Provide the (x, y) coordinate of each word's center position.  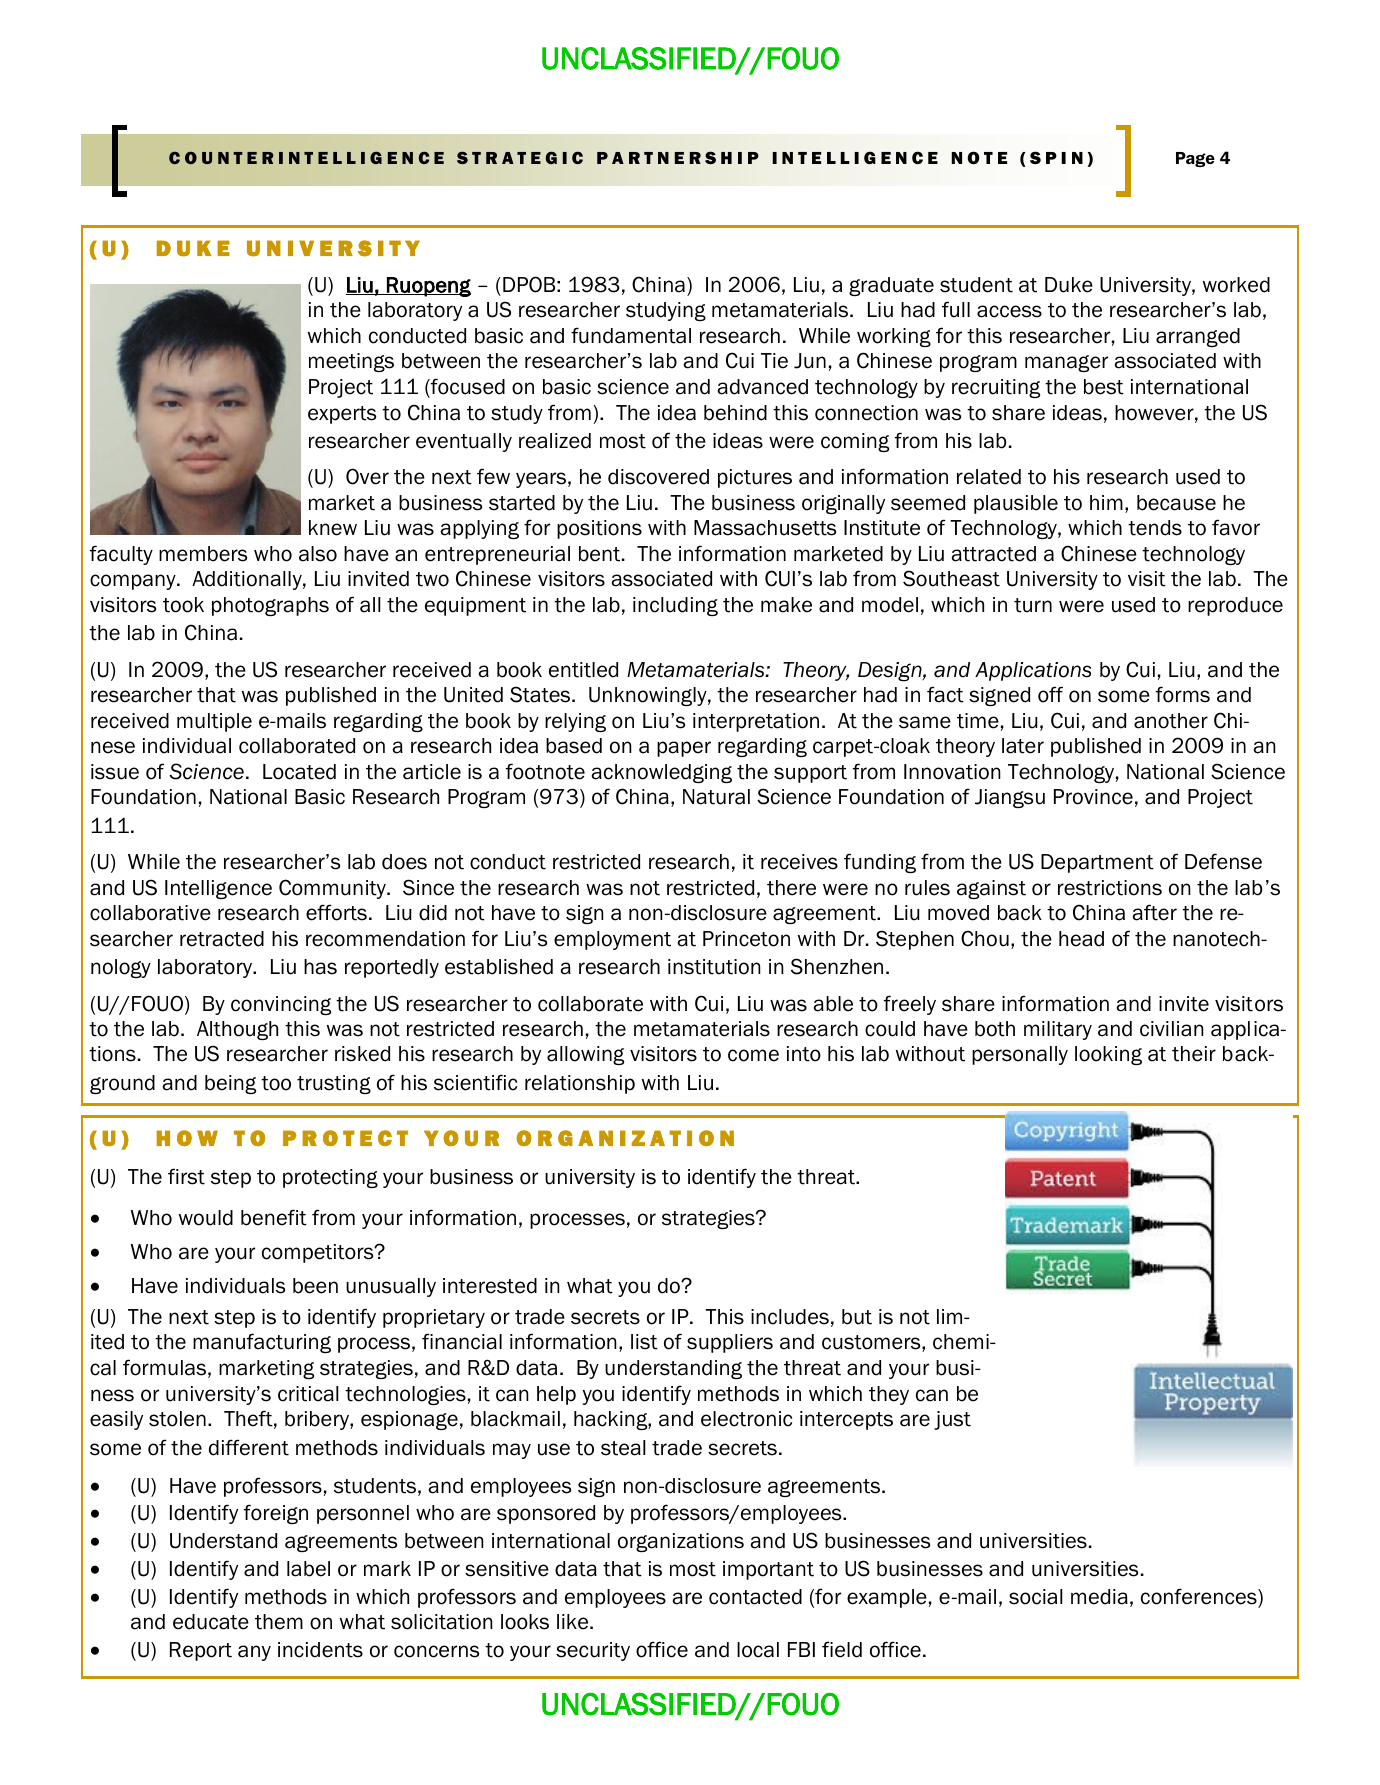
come (753, 1055)
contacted (755, 1597)
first (186, 1176)
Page (1195, 159)
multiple (214, 722)
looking (1108, 1055)
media (1099, 1597)
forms (1183, 694)
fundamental (631, 335)
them (279, 1622)
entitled (583, 670)
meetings (351, 362)
